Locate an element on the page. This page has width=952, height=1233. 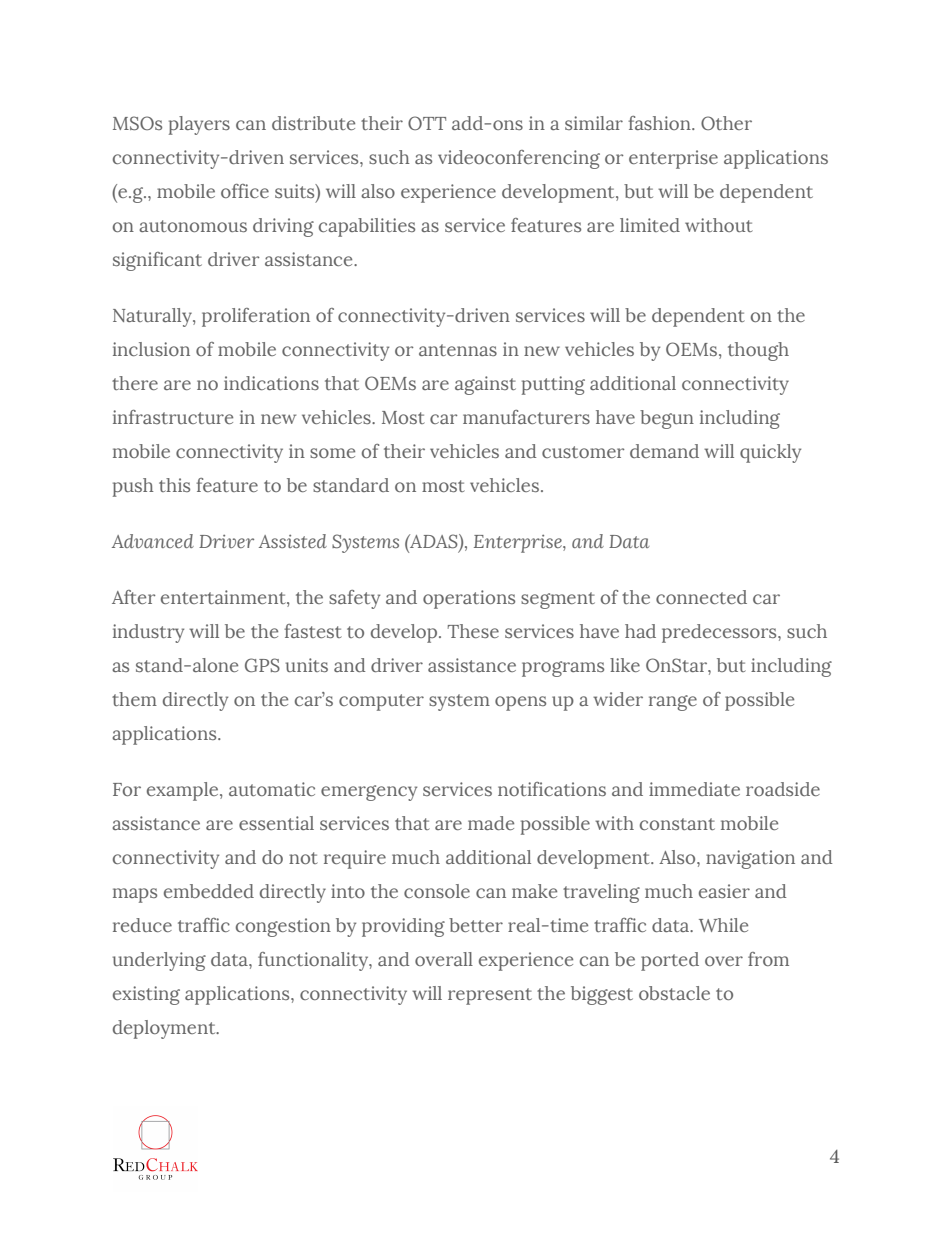
them is located at coordinates (134, 699).
